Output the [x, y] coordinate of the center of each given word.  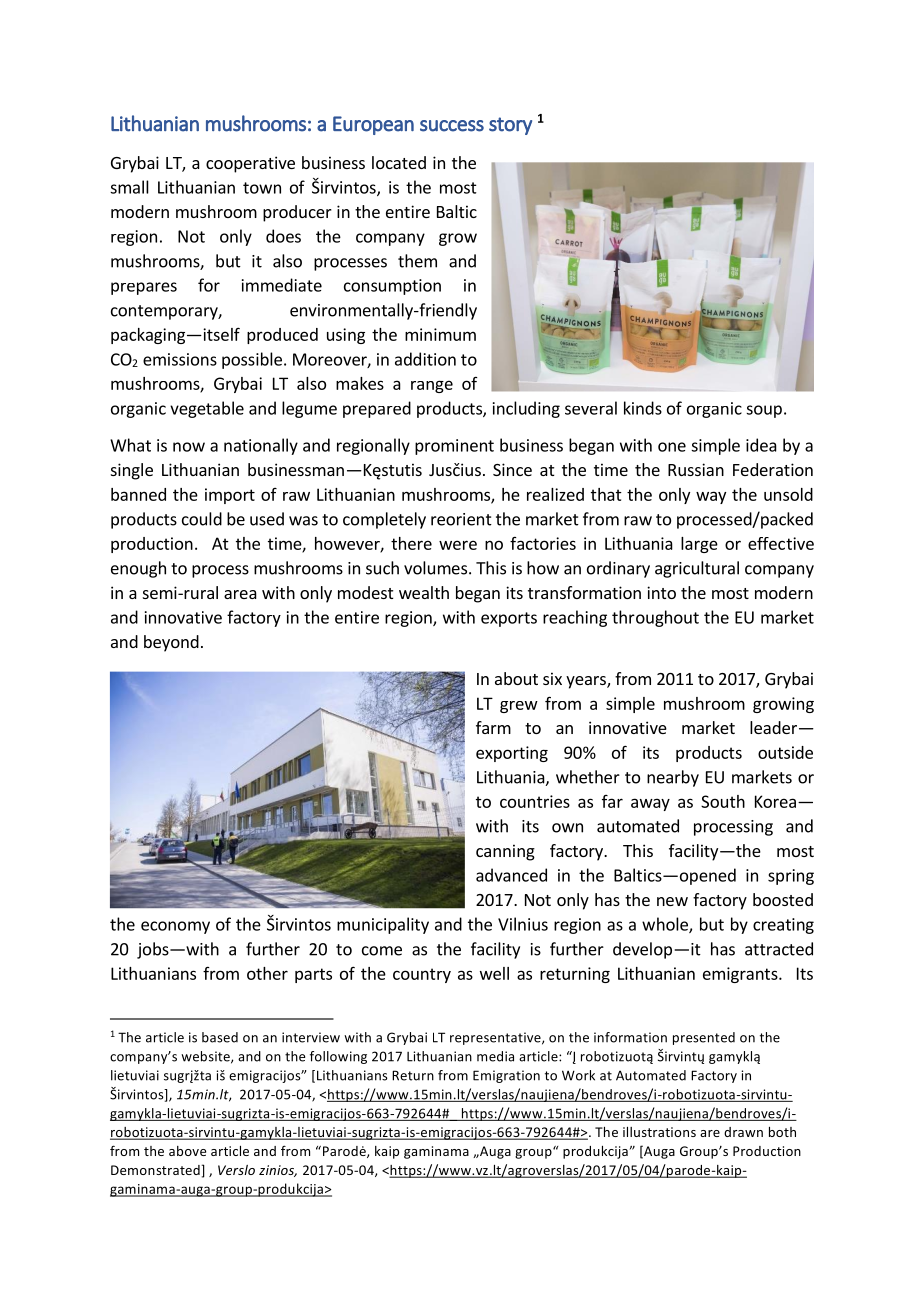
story [510, 126]
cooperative [250, 164]
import [230, 496]
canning [505, 852]
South [723, 801]
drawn [743, 1132]
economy [175, 927]
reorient [461, 519]
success [452, 126]
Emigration [506, 1076]
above [187, 1151]
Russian [696, 469]
